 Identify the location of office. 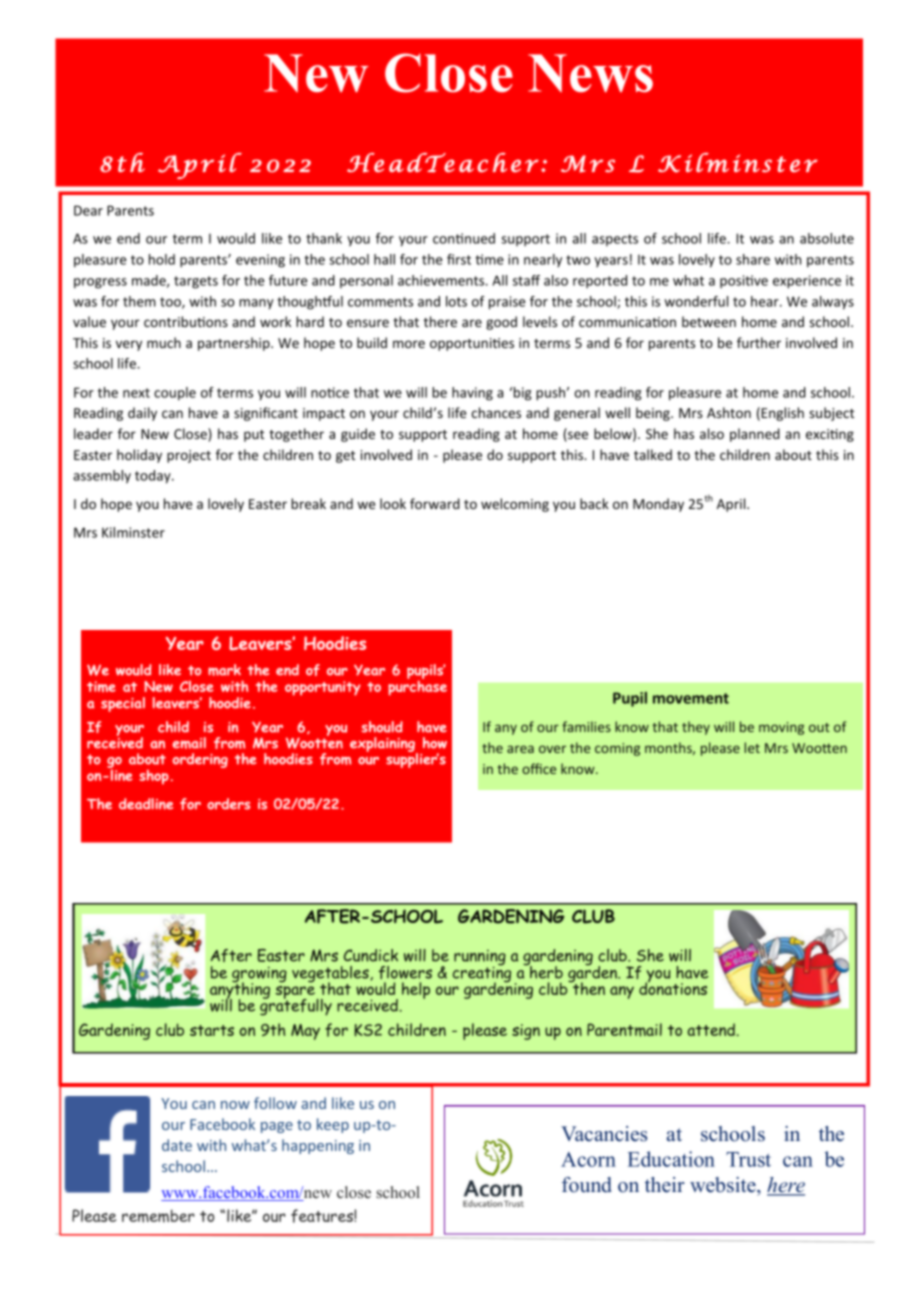
(539, 768).
